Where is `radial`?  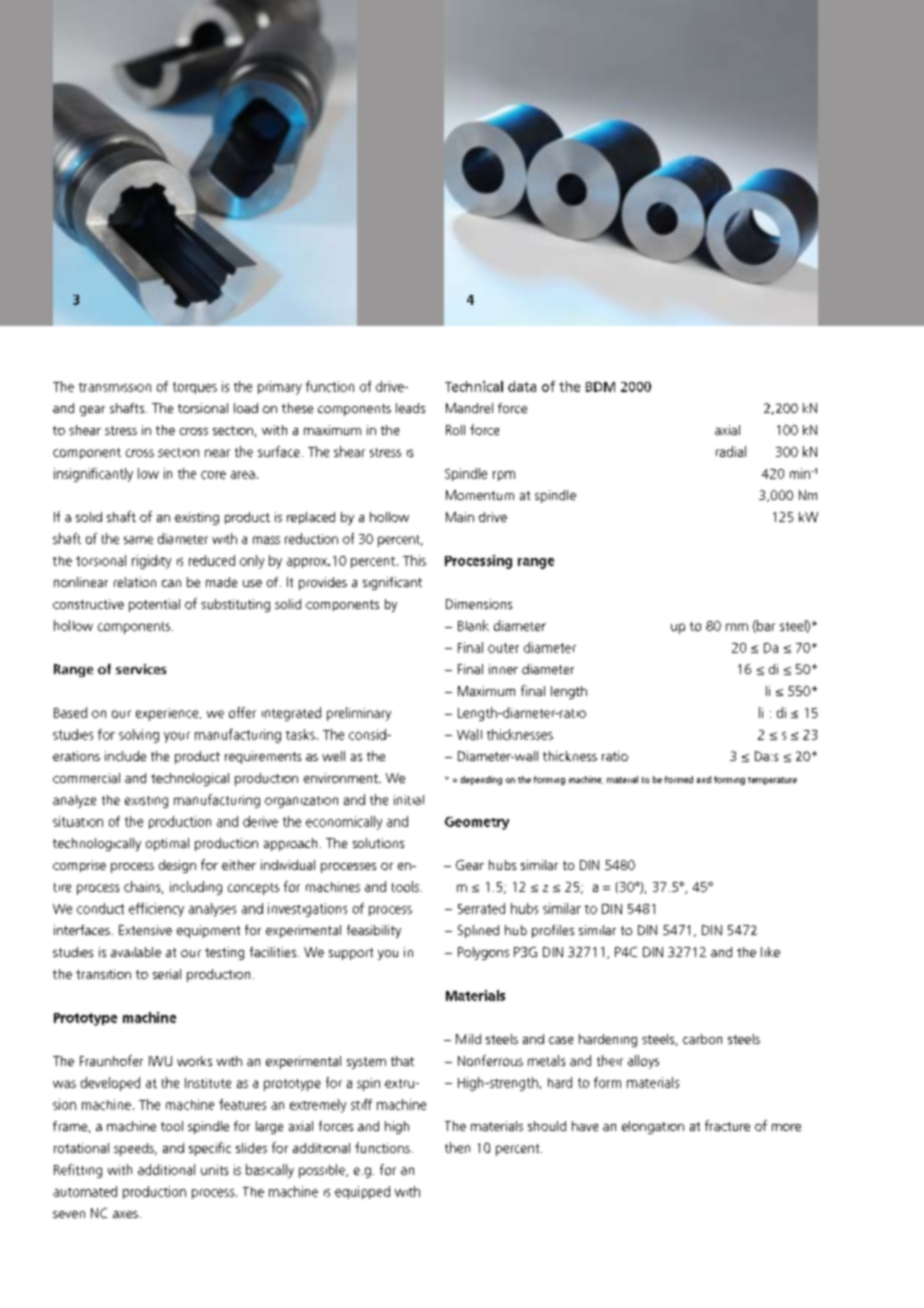 radial is located at coordinates (731, 451).
